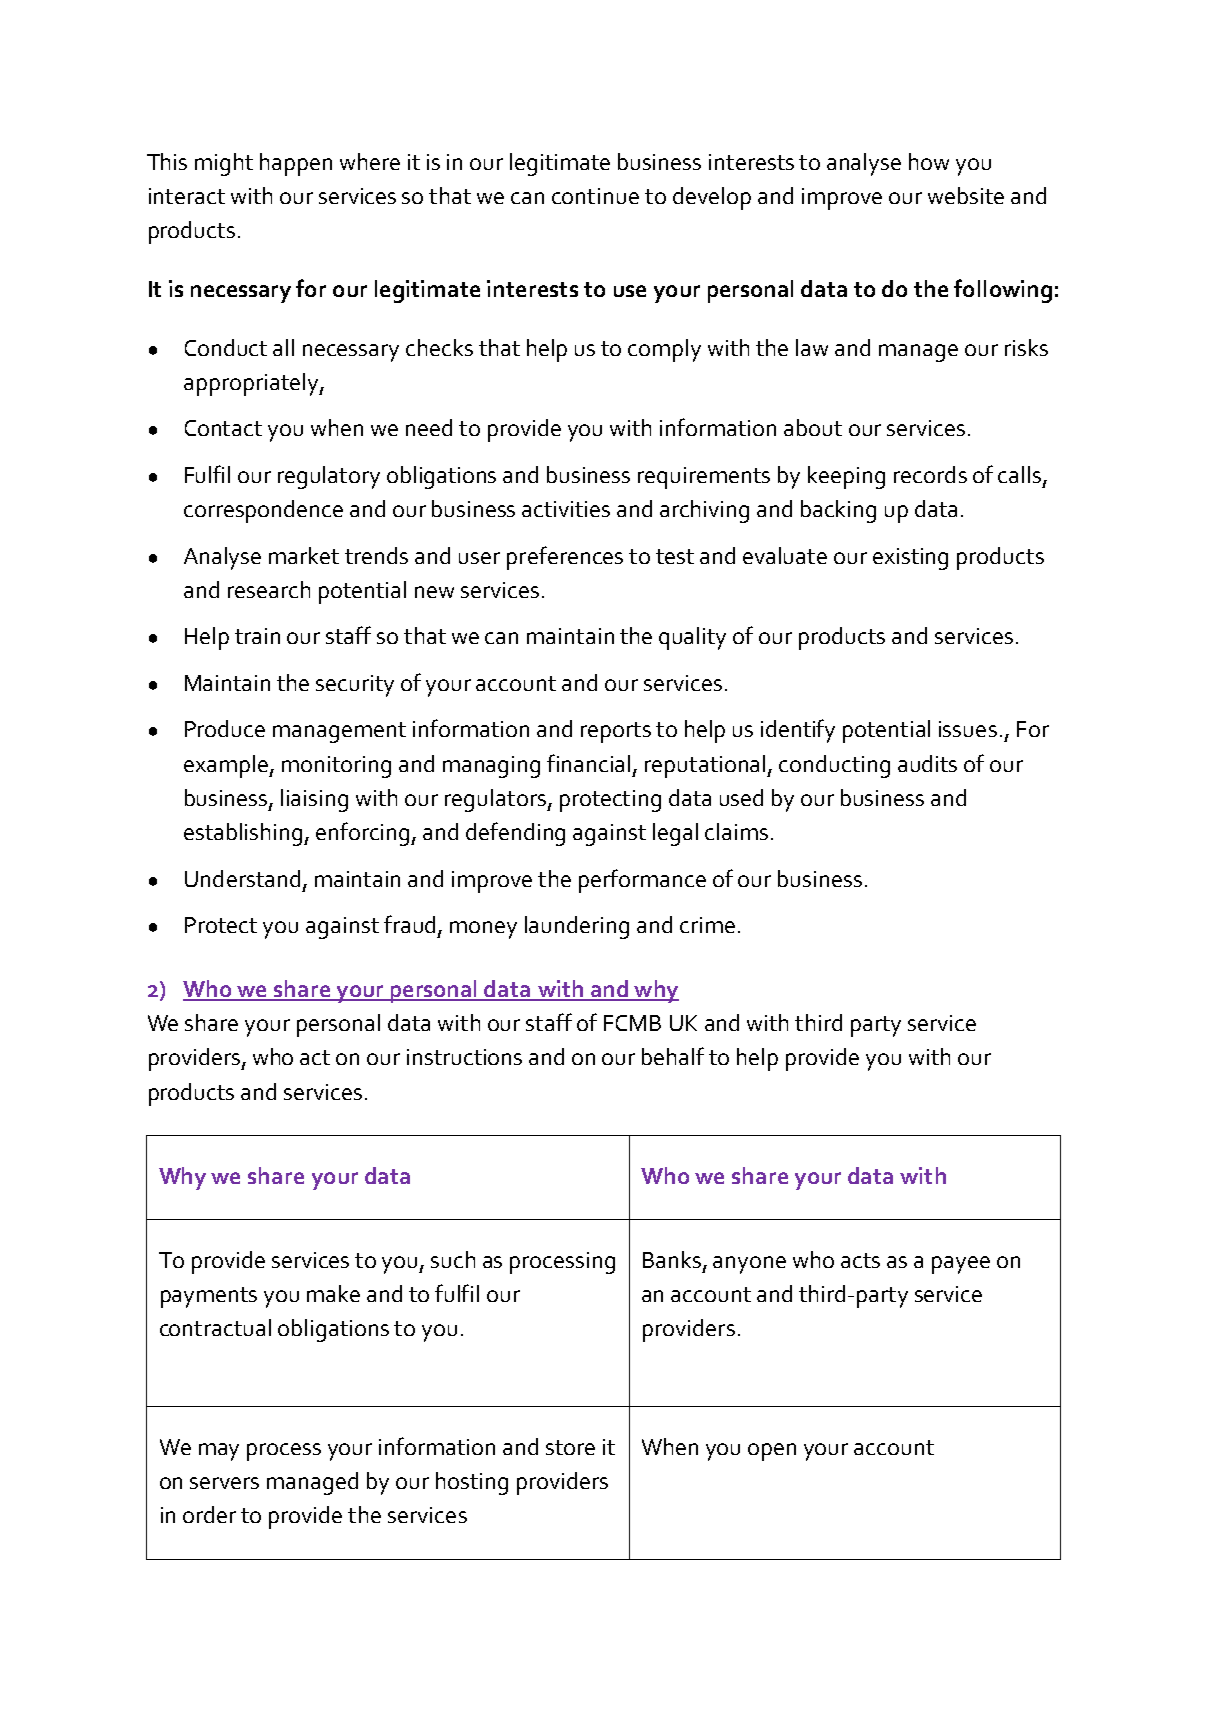 The height and width of the document is (1713, 1211). Describe the element at coordinates (595, 196) in the document. I see `continue` at that location.
